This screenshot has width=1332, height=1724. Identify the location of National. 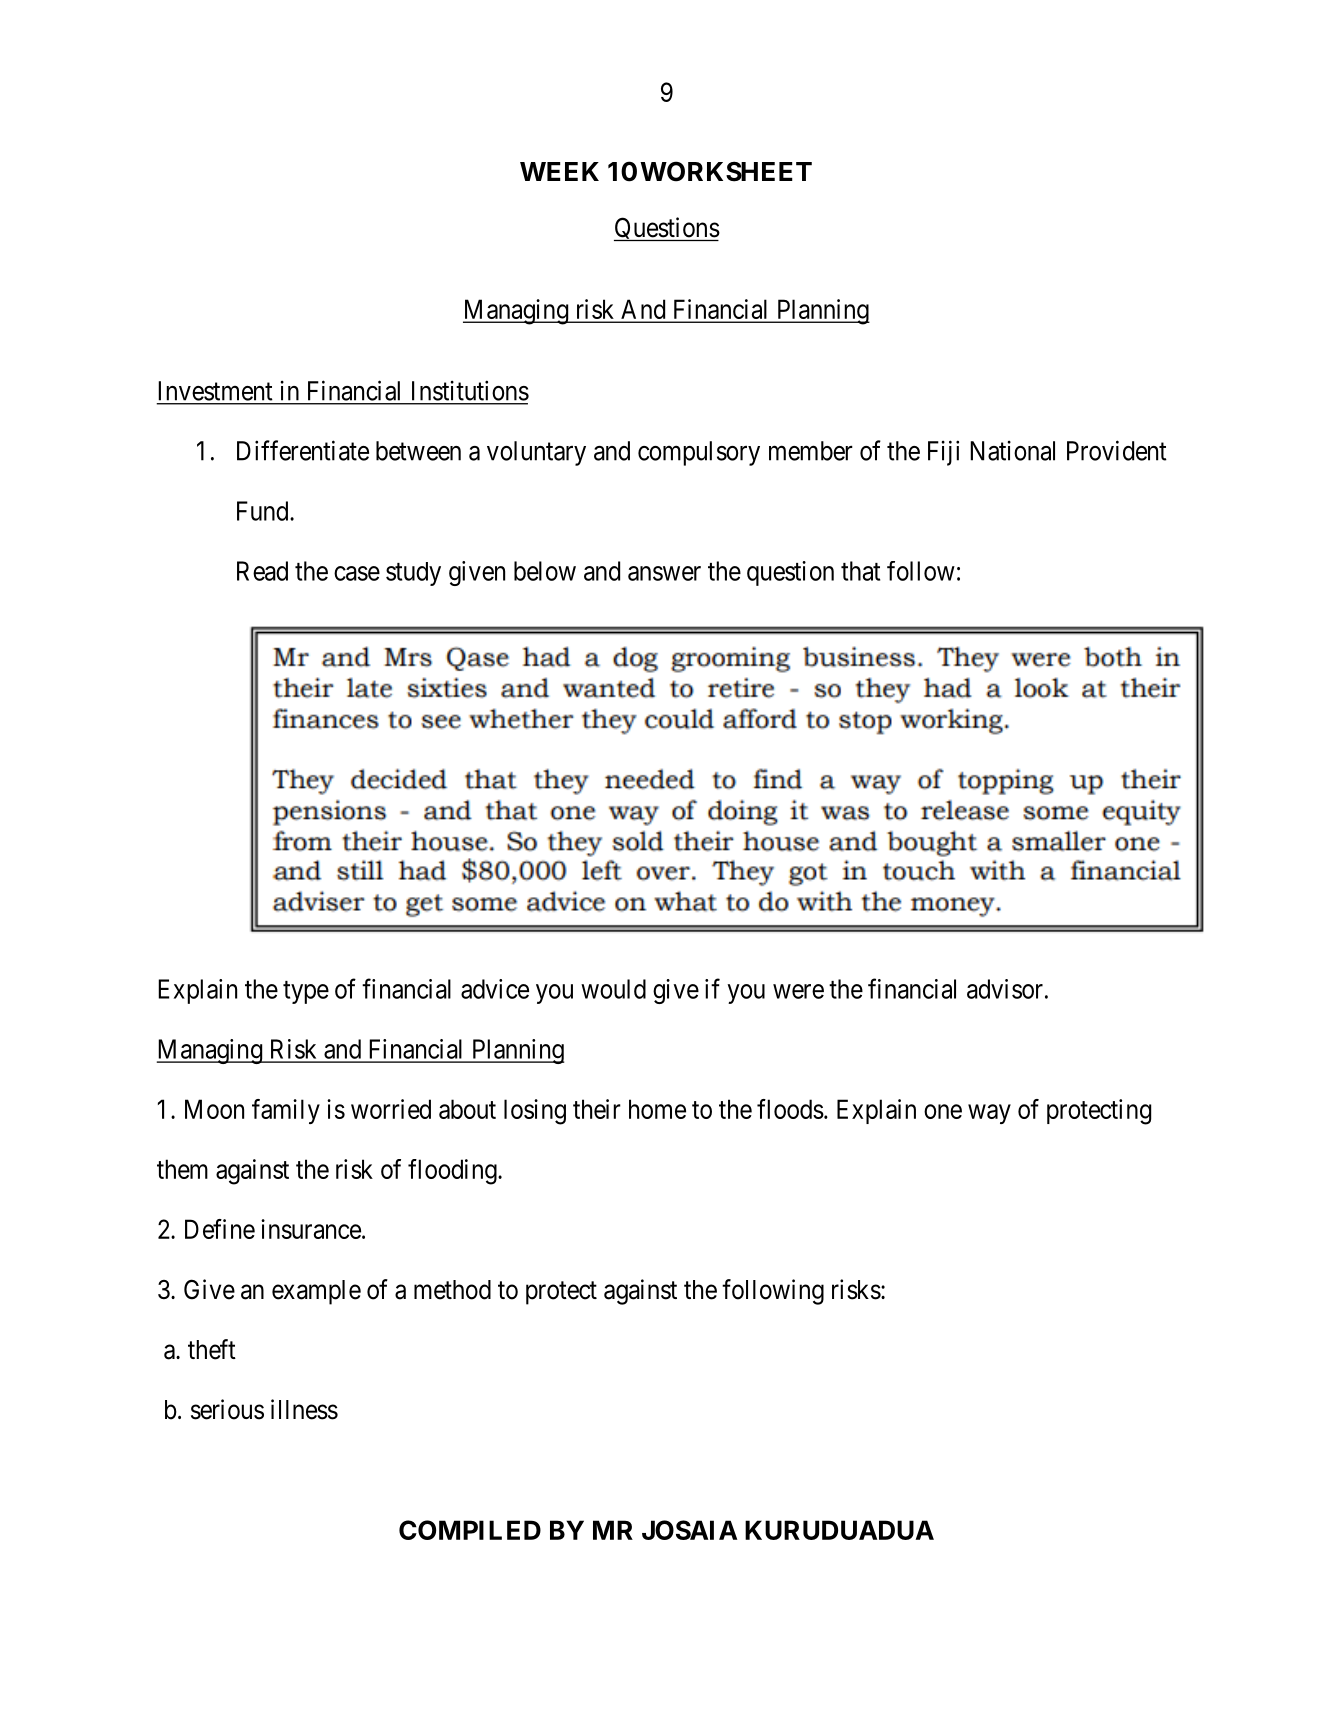
(1012, 451).
